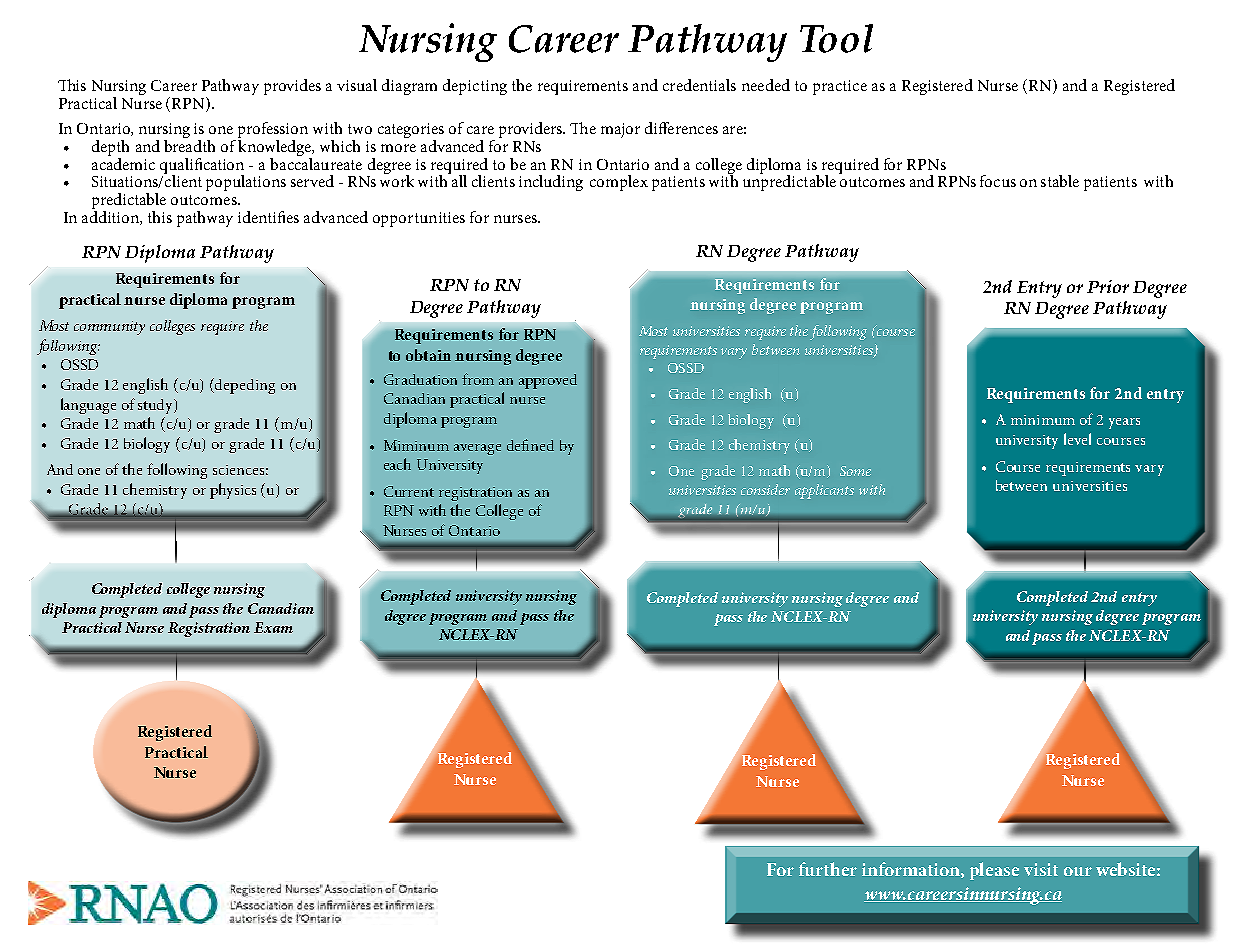  I want to click on practice, so click(840, 87).
